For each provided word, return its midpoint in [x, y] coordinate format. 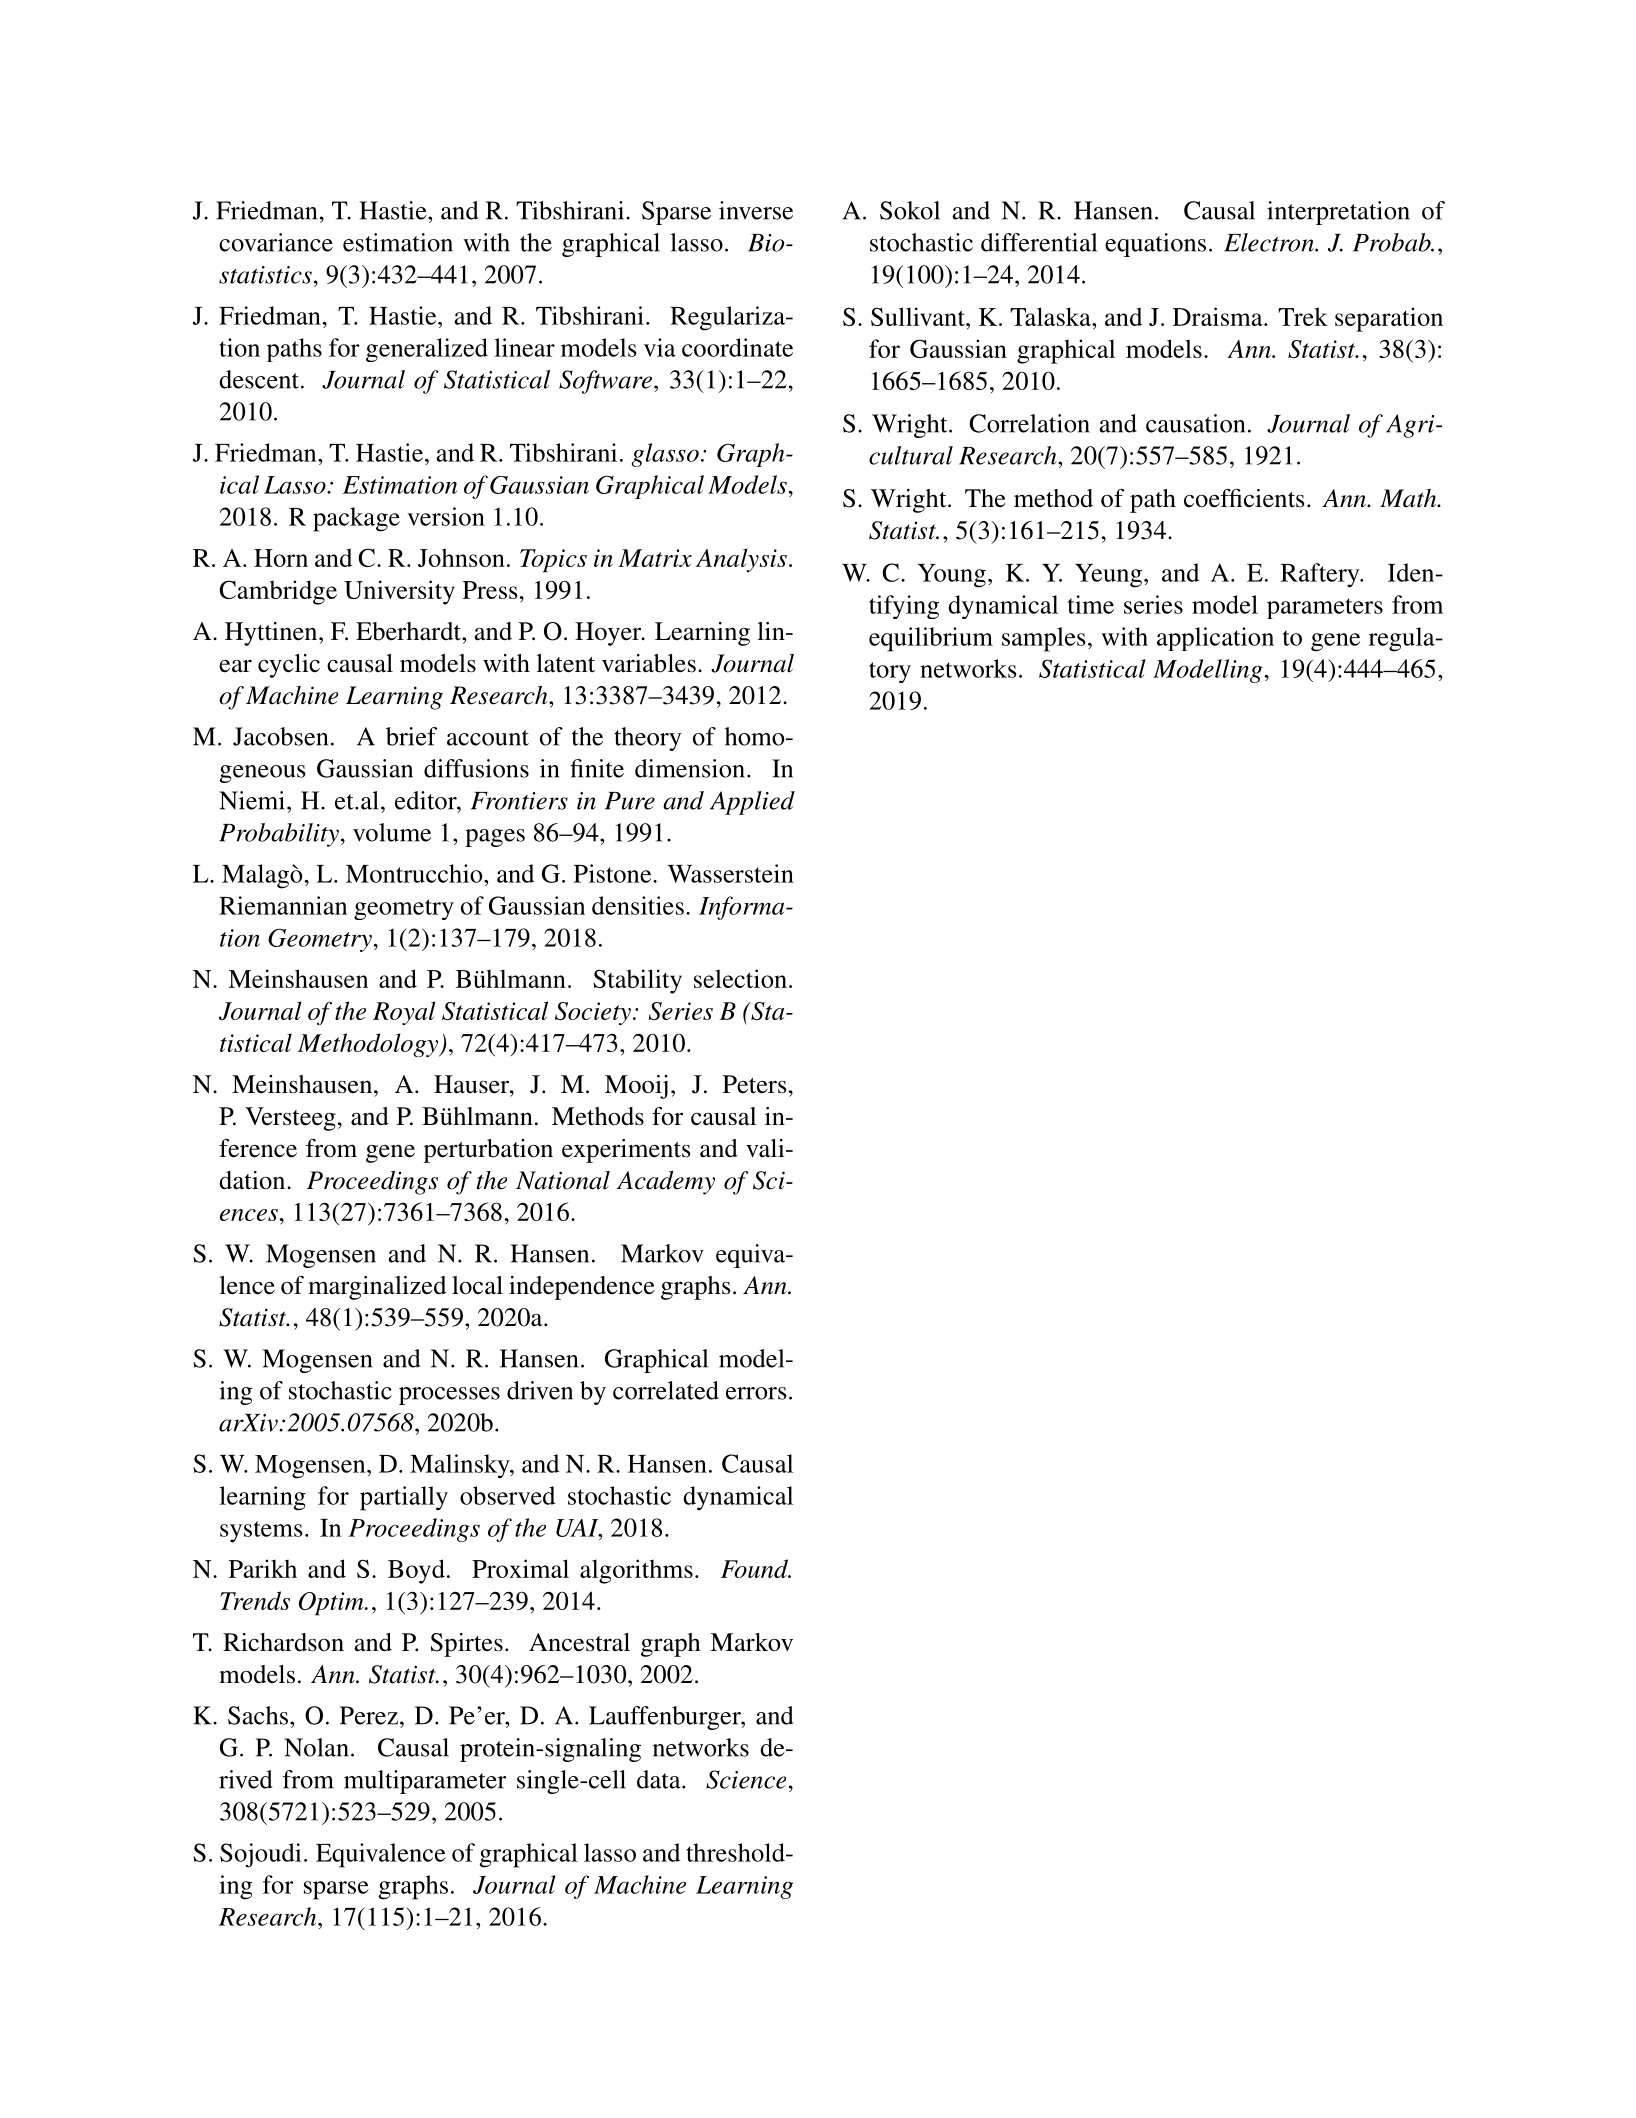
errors [756, 1393]
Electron [1270, 242]
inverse [756, 210]
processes [449, 1396]
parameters [1325, 608]
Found [755, 1568]
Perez [369, 1715]
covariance [276, 242]
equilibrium [931, 639]
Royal [404, 1013]
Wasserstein [731, 873]
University [399, 592]
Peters [755, 1084]
